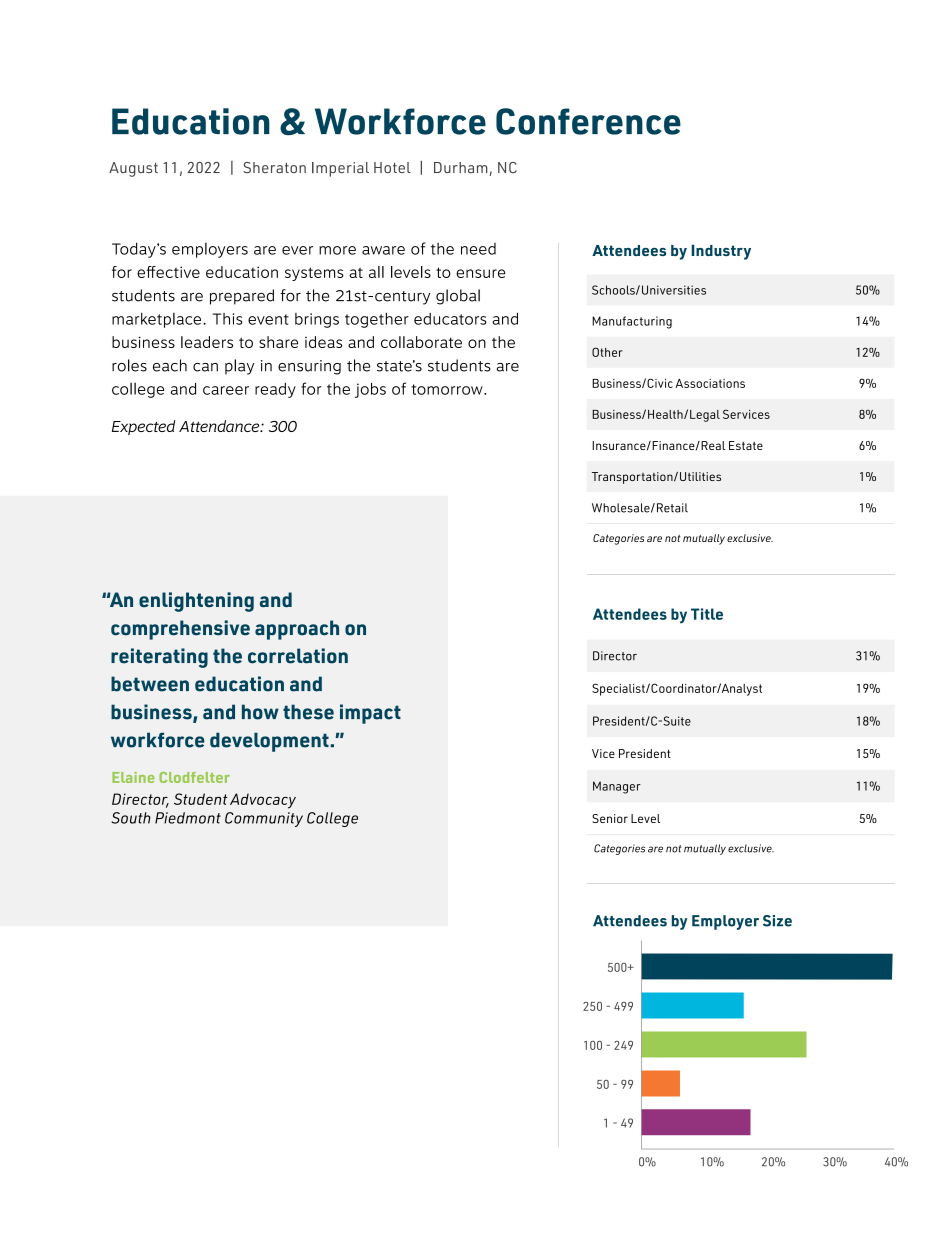  Describe the element at coordinates (188, 818) in the screenshot. I see `Piedmont` at that location.
